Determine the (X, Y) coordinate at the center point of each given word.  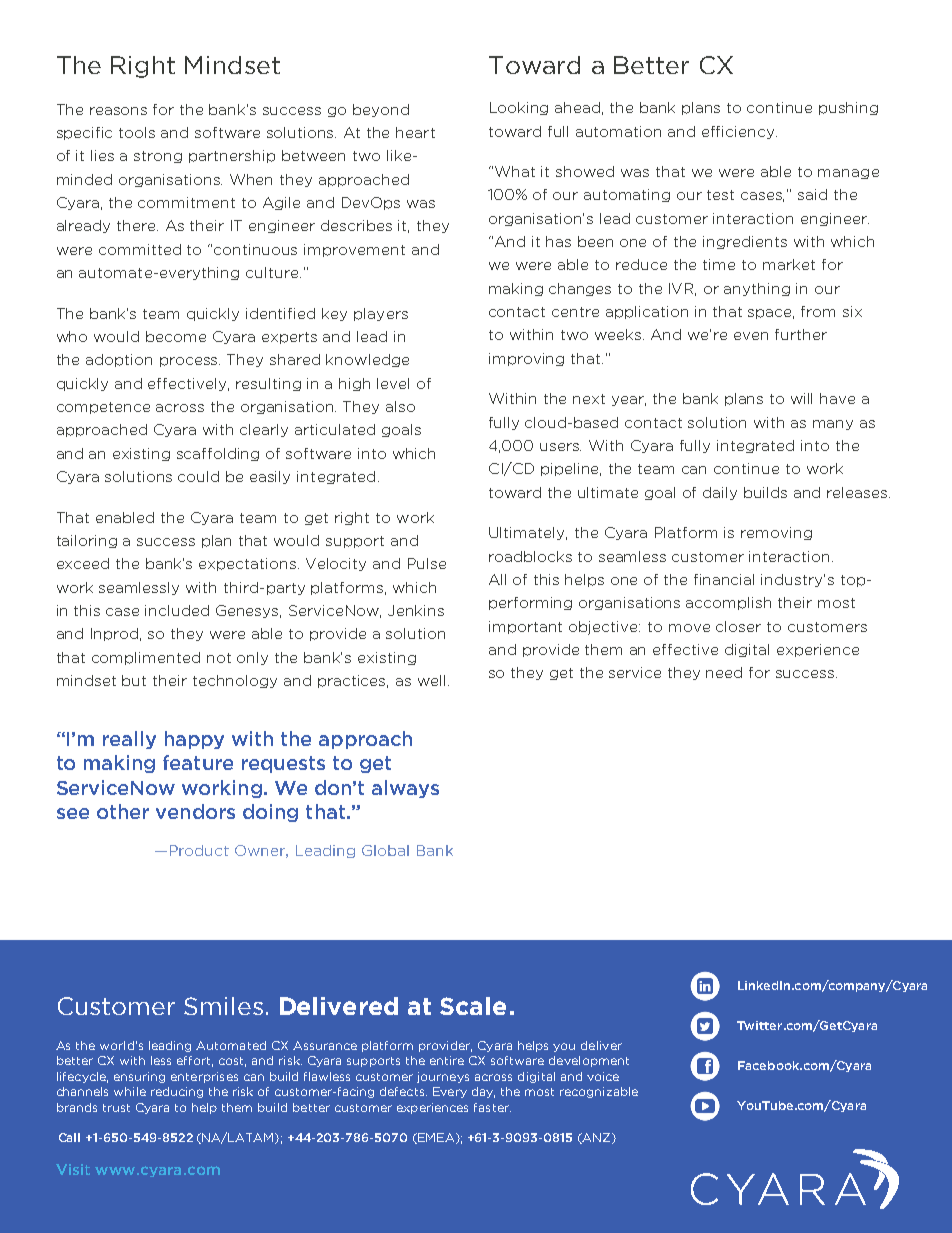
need (724, 672)
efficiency (739, 132)
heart (415, 132)
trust (116, 1108)
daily (720, 493)
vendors (195, 811)
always (405, 789)
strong (158, 157)
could (198, 476)
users (560, 447)
